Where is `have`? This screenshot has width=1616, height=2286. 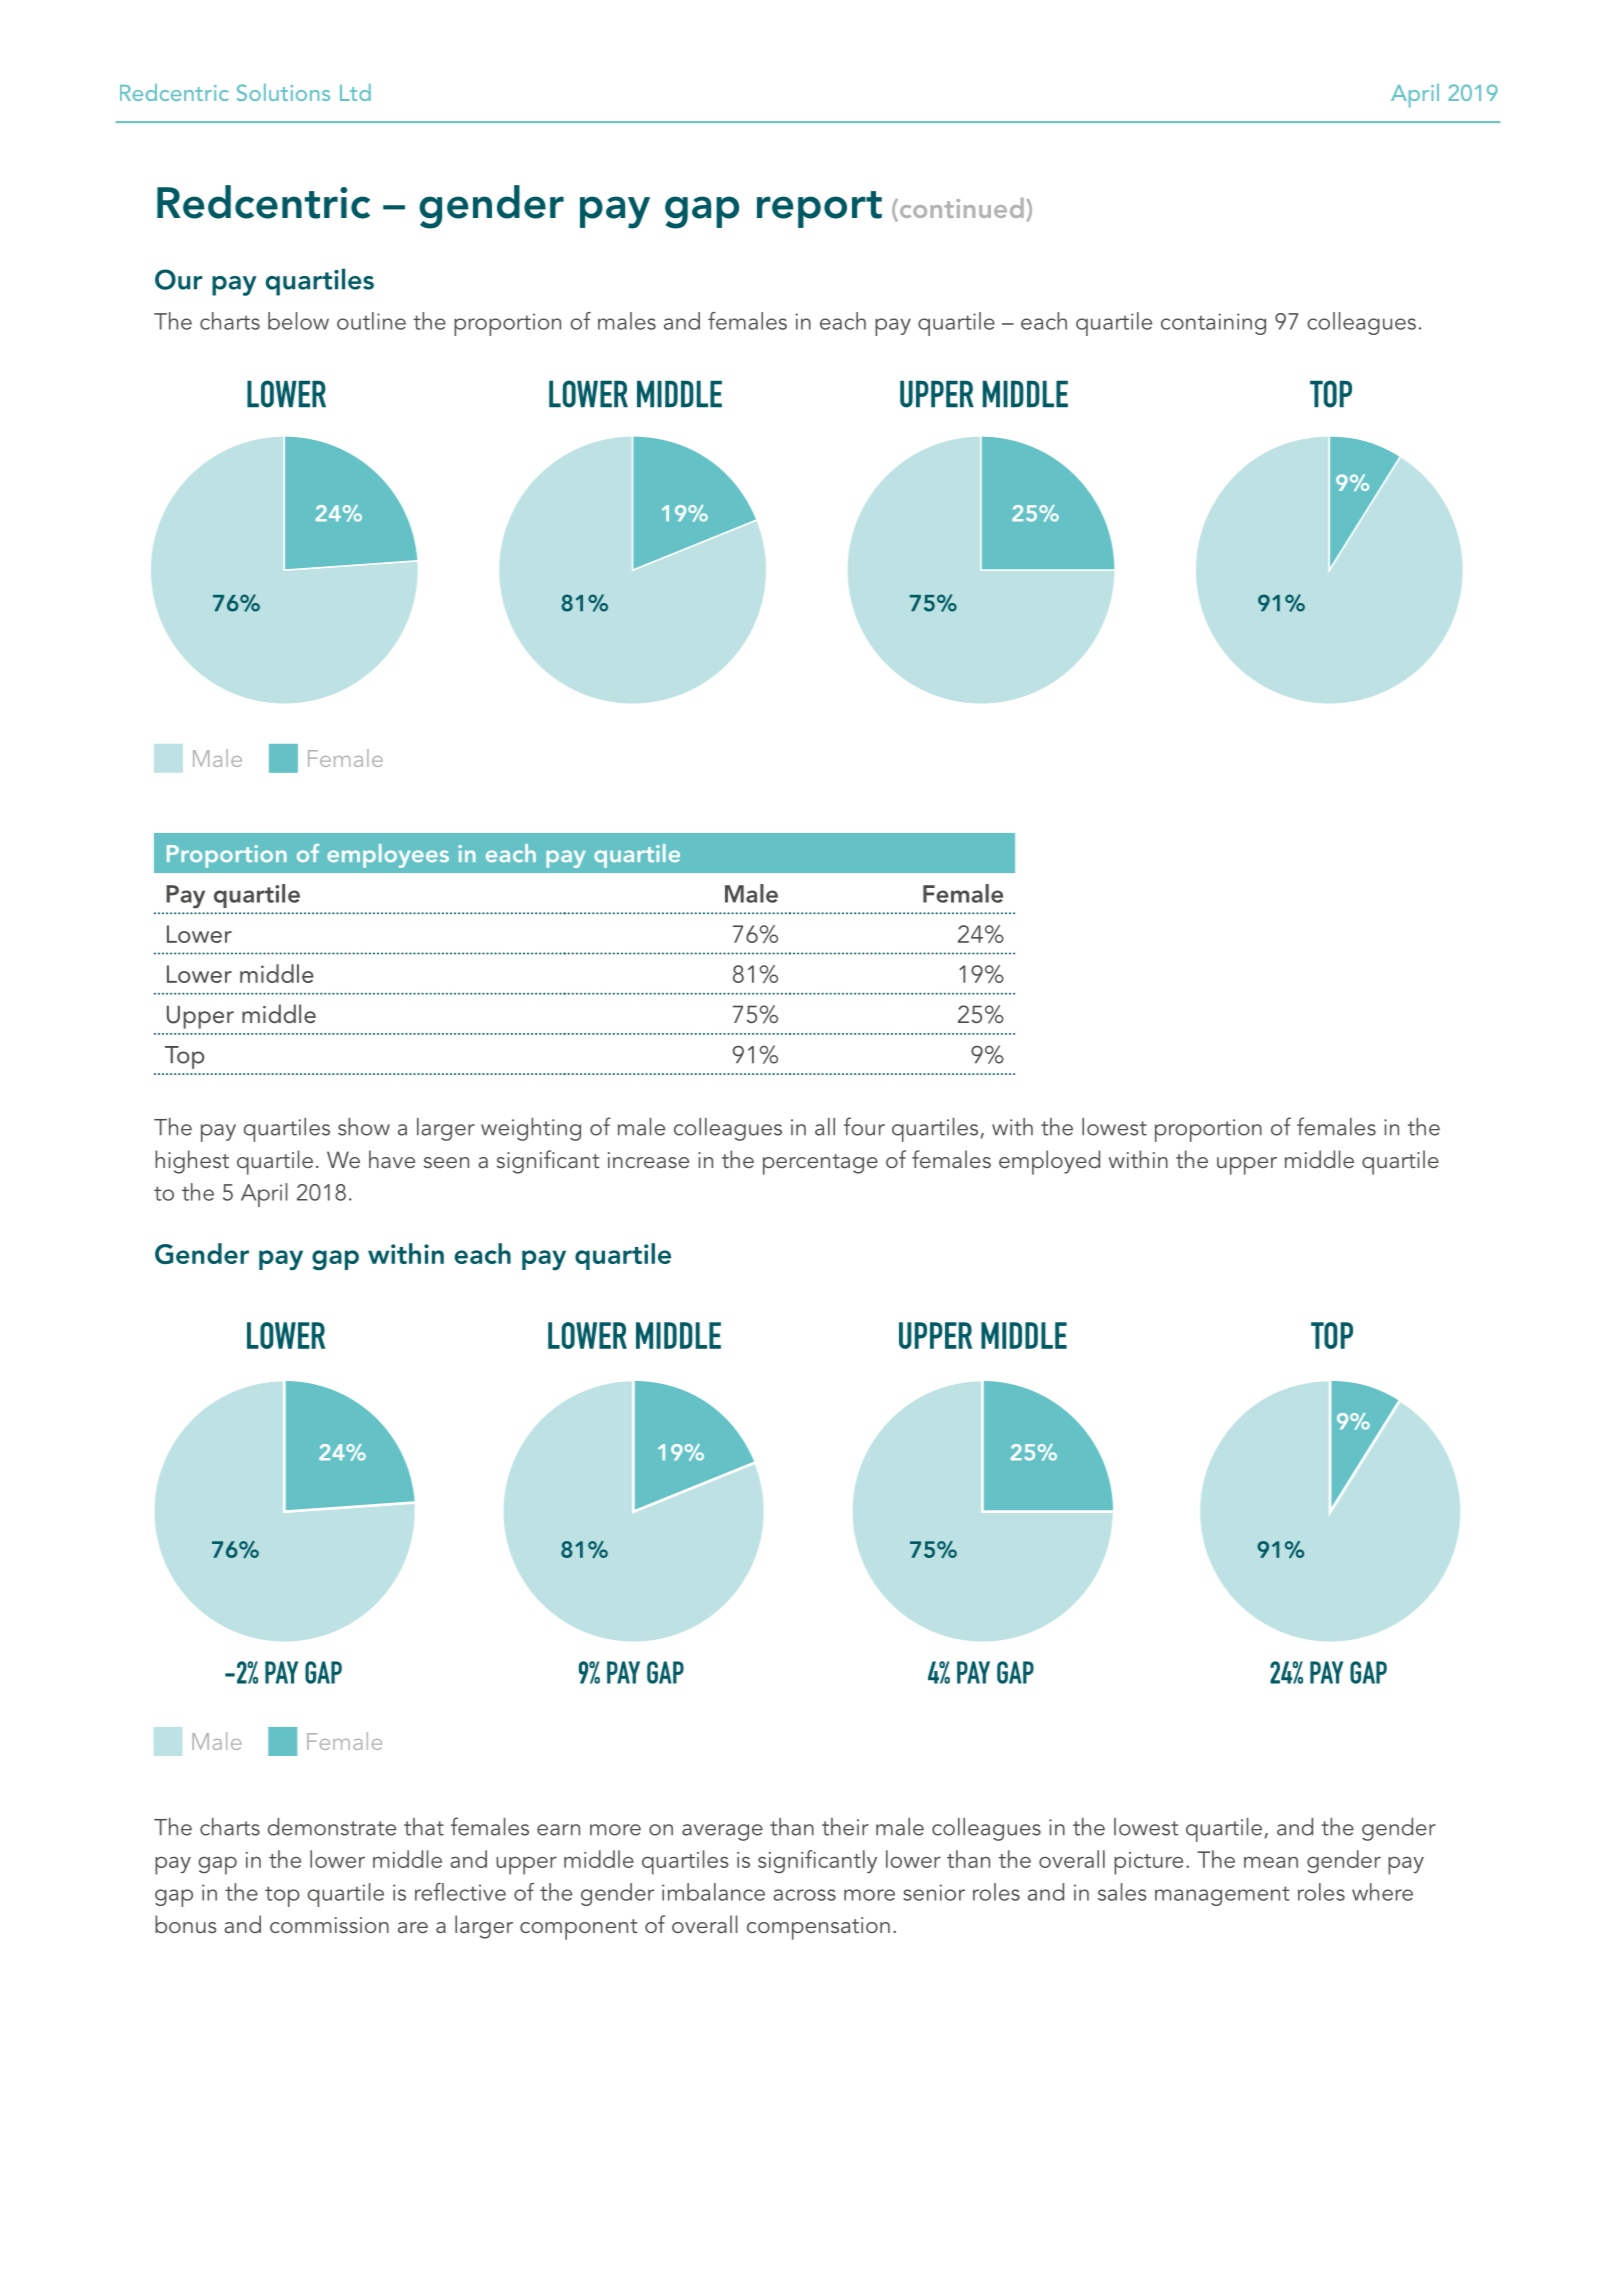
have is located at coordinates (392, 1159).
